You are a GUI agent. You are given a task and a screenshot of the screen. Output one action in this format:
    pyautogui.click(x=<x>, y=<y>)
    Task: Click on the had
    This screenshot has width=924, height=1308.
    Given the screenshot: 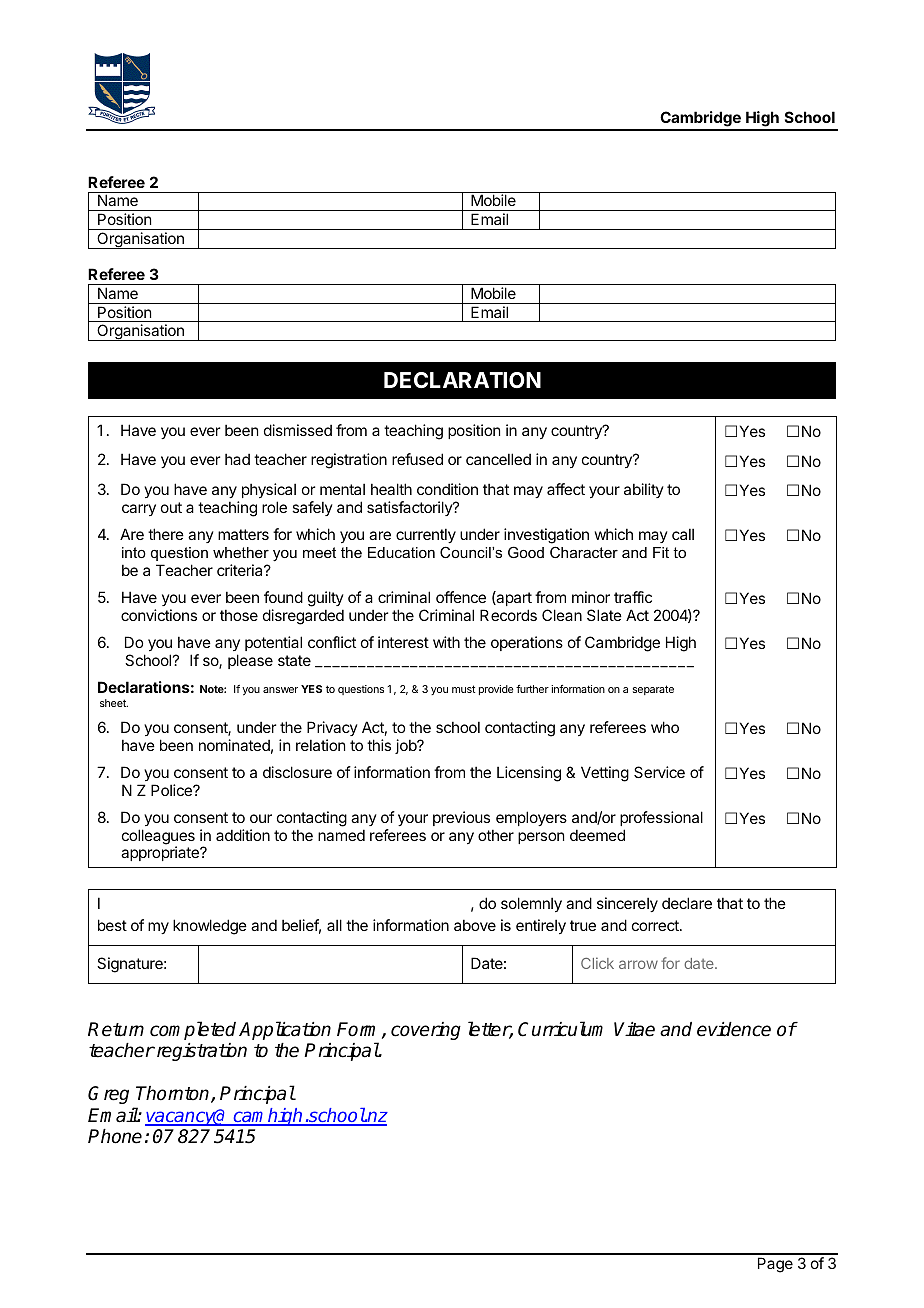 What is the action you would take?
    pyautogui.click(x=237, y=459)
